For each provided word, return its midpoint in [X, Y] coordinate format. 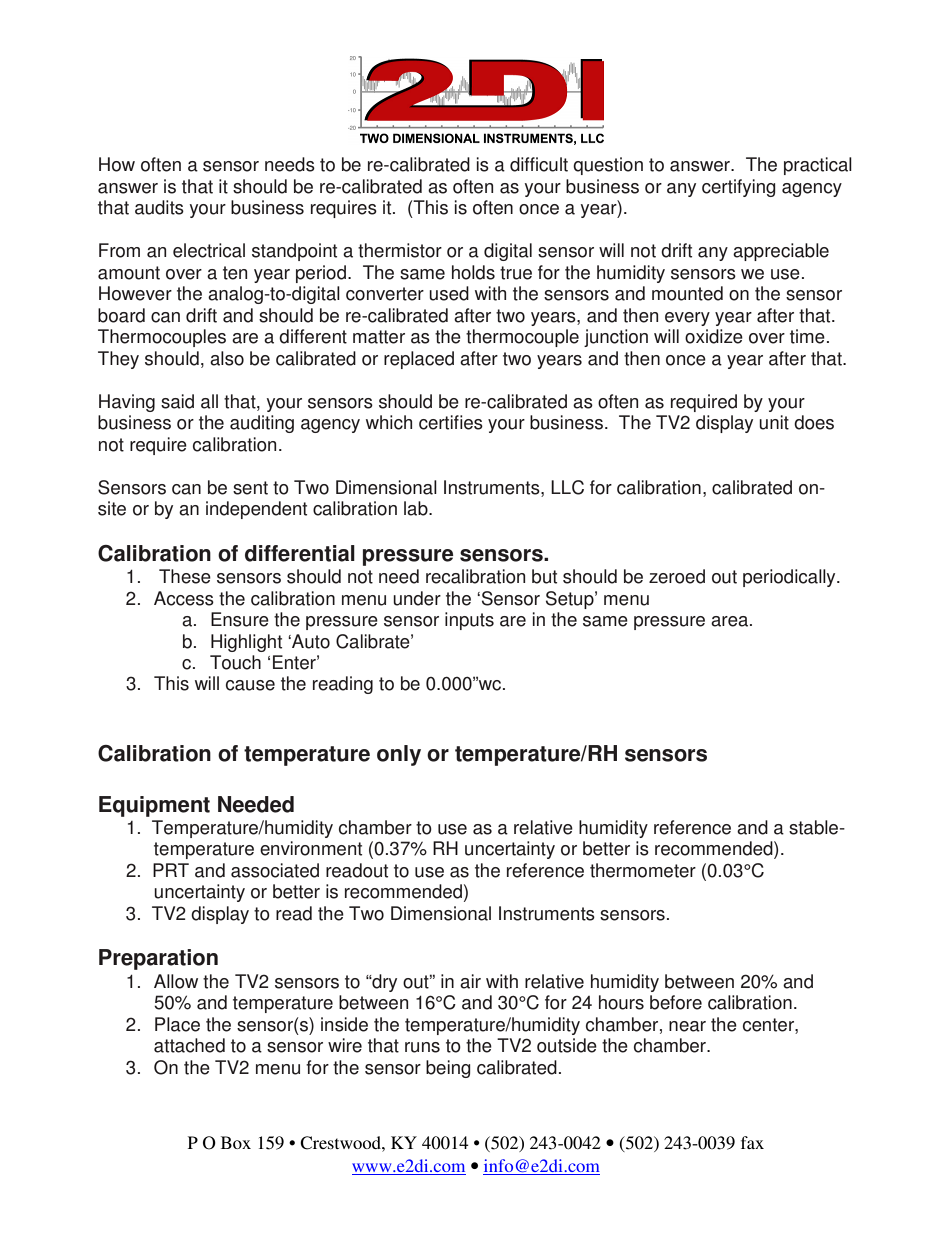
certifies [451, 422]
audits [159, 207]
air [470, 981]
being [448, 1069]
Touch [235, 662]
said [177, 401]
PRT [171, 870]
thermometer [643, 870]
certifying [739, 188]
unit [774, 422]
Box [236, 1142]
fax [752, 1142]
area [731, 621]
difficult [539, 164]
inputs [469, 621]
